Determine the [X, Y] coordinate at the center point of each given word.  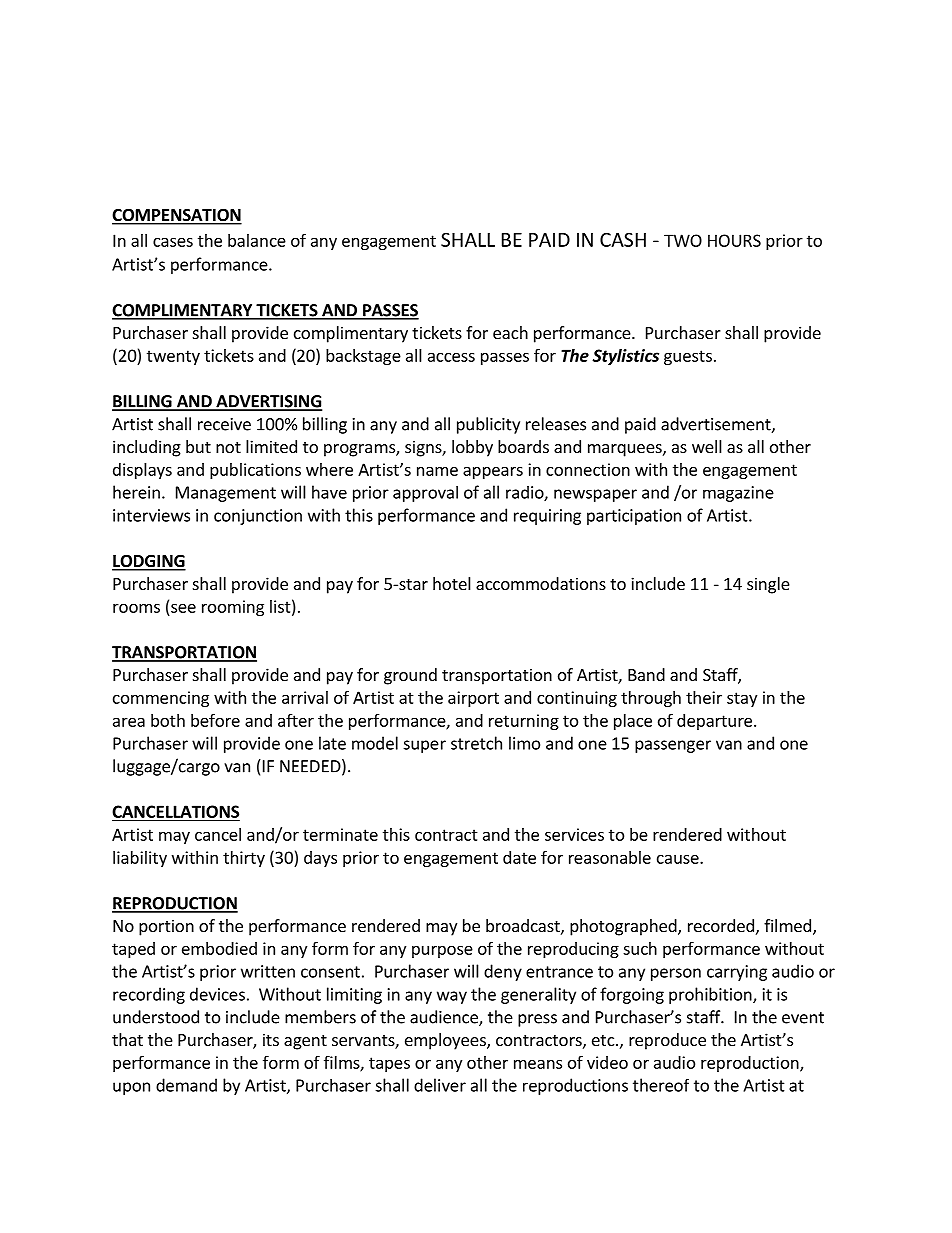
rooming [233, 608]
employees [446, 1041]
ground [410, 676]
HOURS [734, 240]
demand [186, 1085]
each [510, 332]
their [704, 697]
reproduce [667, 1041]
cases [173, 242]
